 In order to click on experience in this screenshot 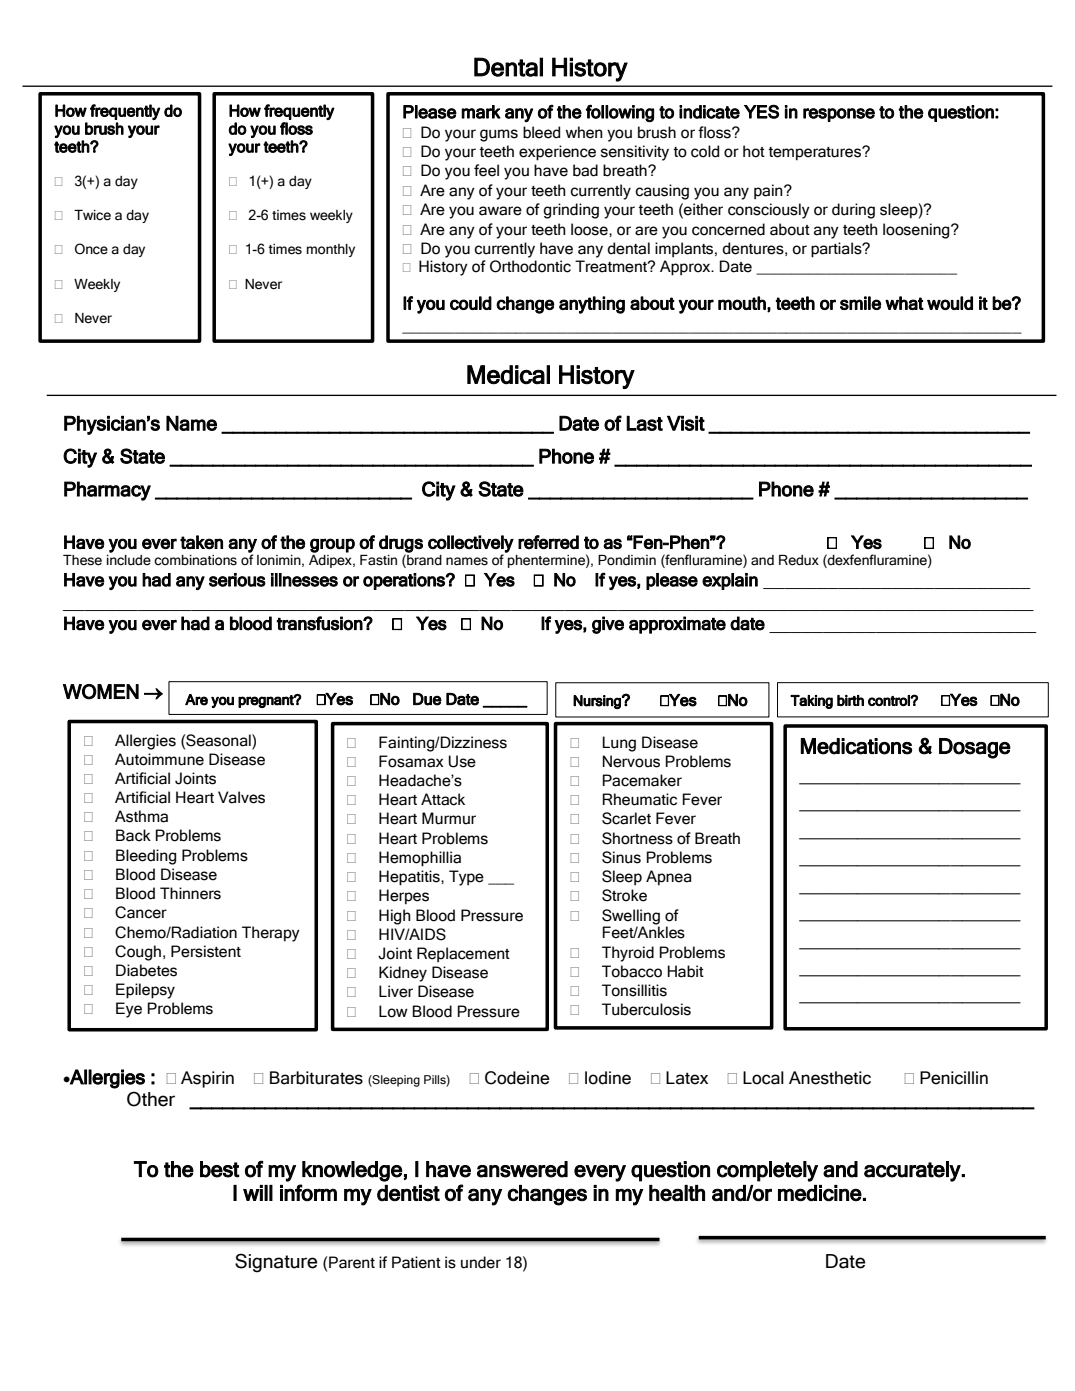, I will do `click(557, 153)`.
